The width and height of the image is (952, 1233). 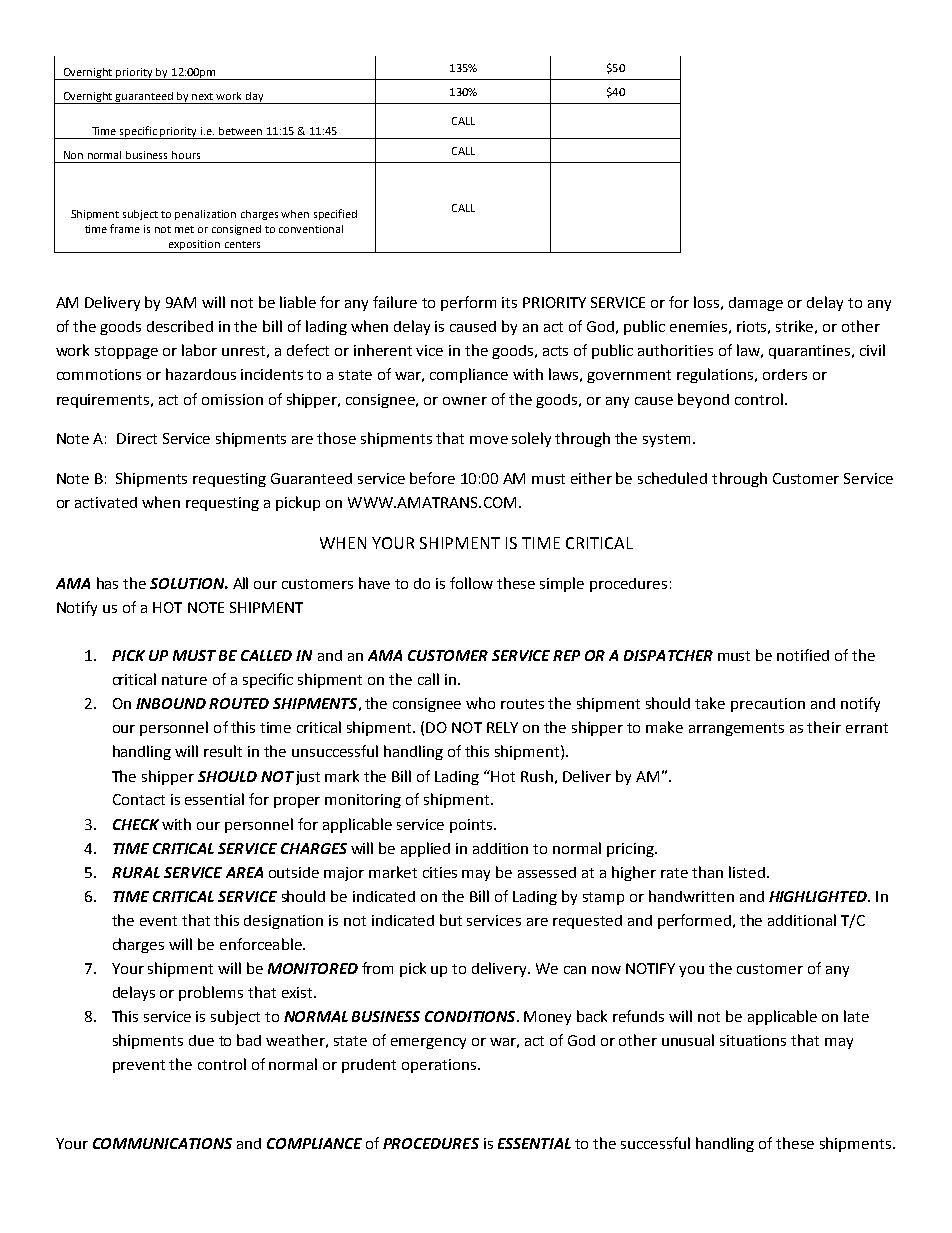 I want to click on cities, so click(x=440, y=872).
